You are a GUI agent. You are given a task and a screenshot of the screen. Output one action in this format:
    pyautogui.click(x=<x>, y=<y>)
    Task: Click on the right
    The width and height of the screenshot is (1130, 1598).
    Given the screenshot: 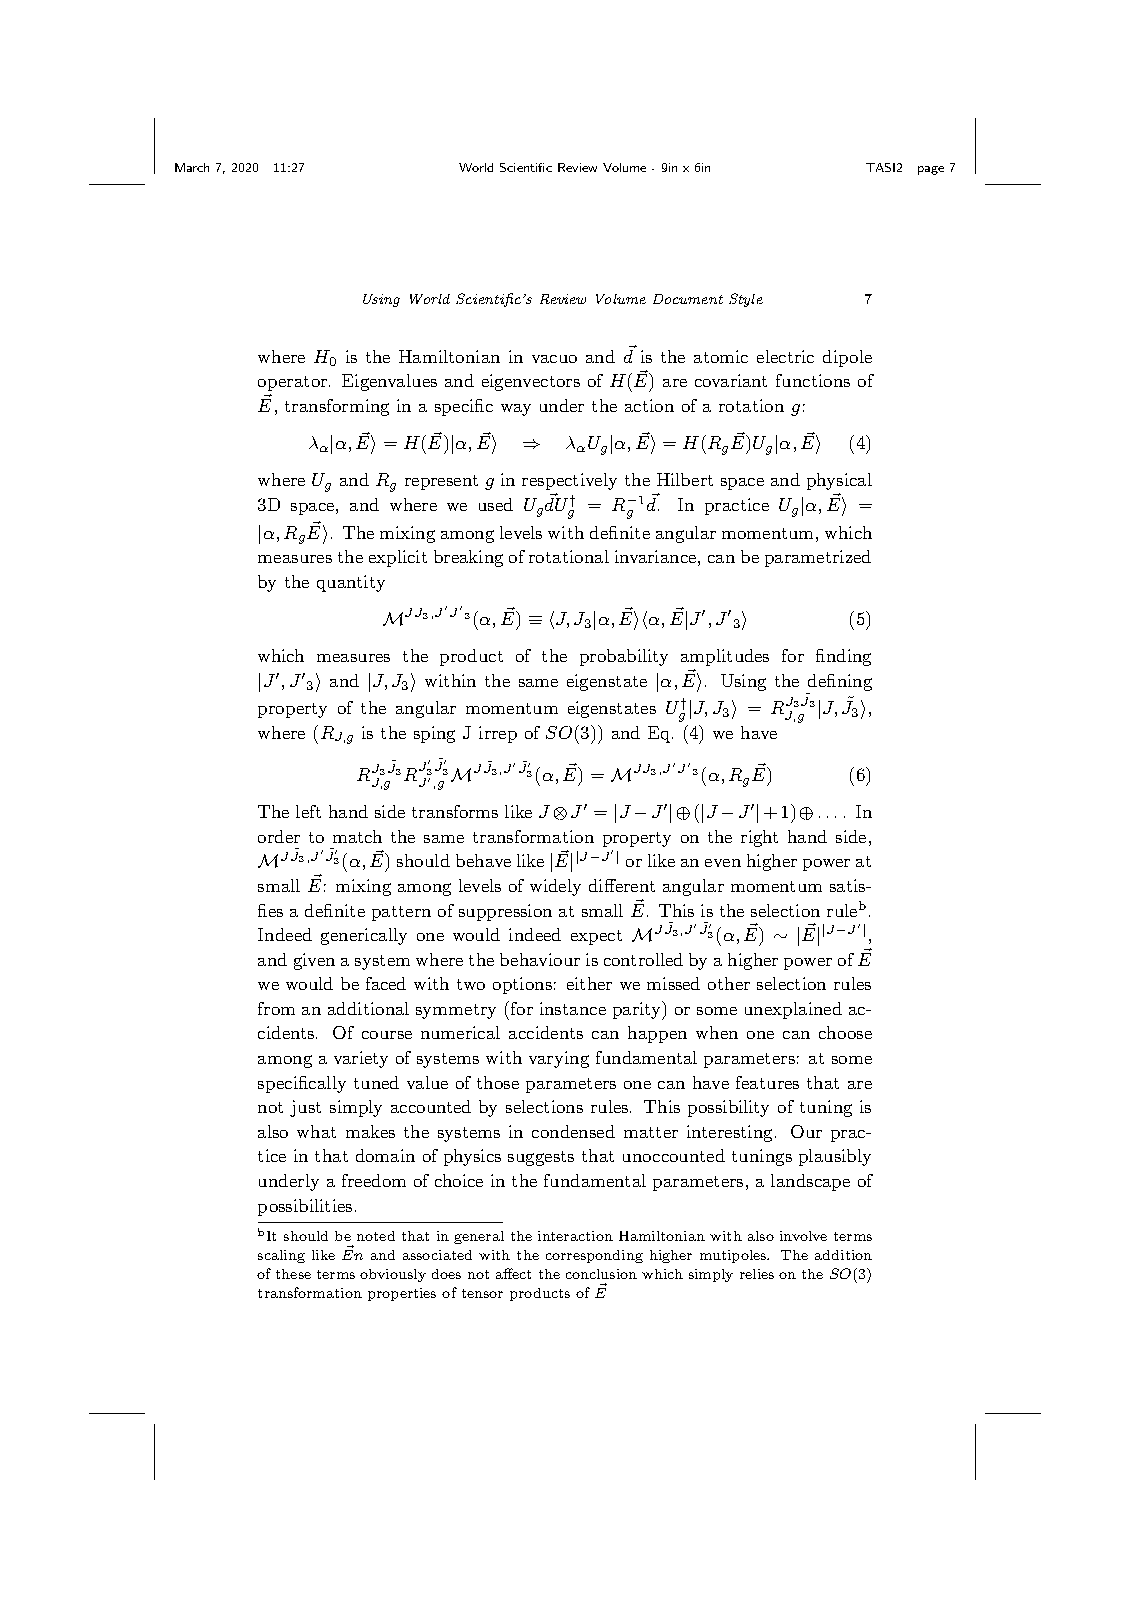 What is the action you would take?
    pyautogui.click(x=759, y=838)
